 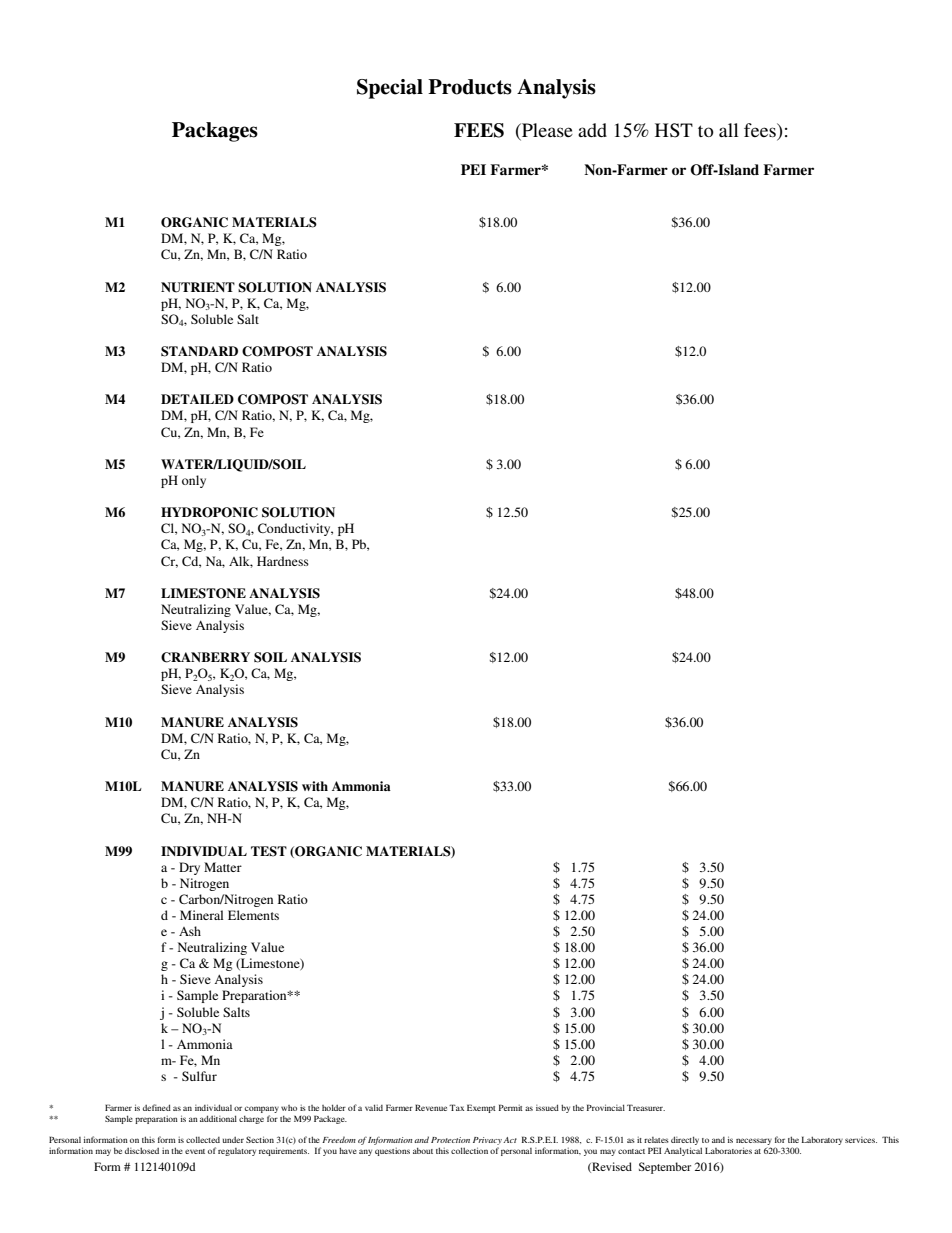 I want to click on with, so click(x=315, y=786).
